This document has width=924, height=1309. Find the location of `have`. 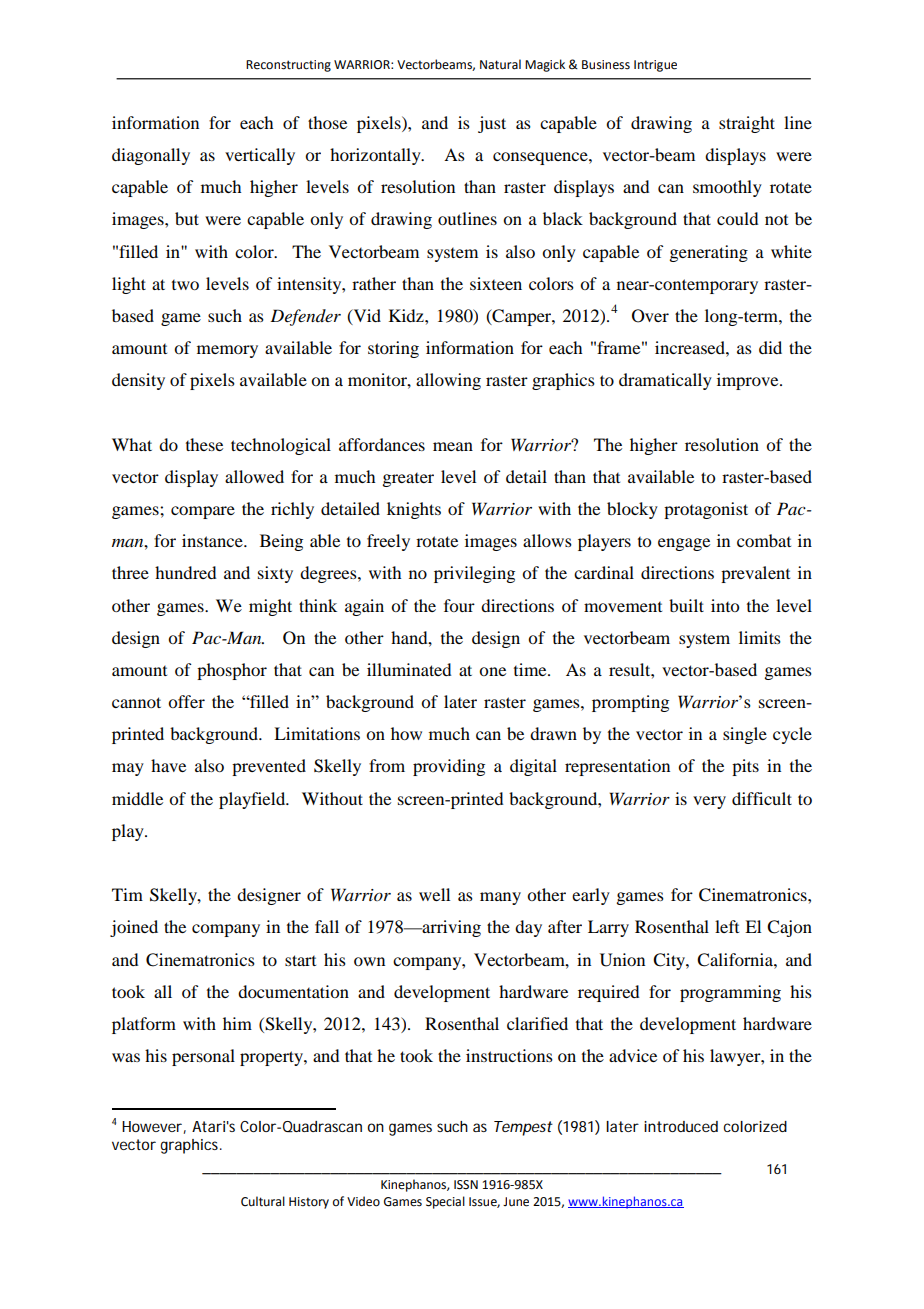

have is located at coordinates (168, 765).
